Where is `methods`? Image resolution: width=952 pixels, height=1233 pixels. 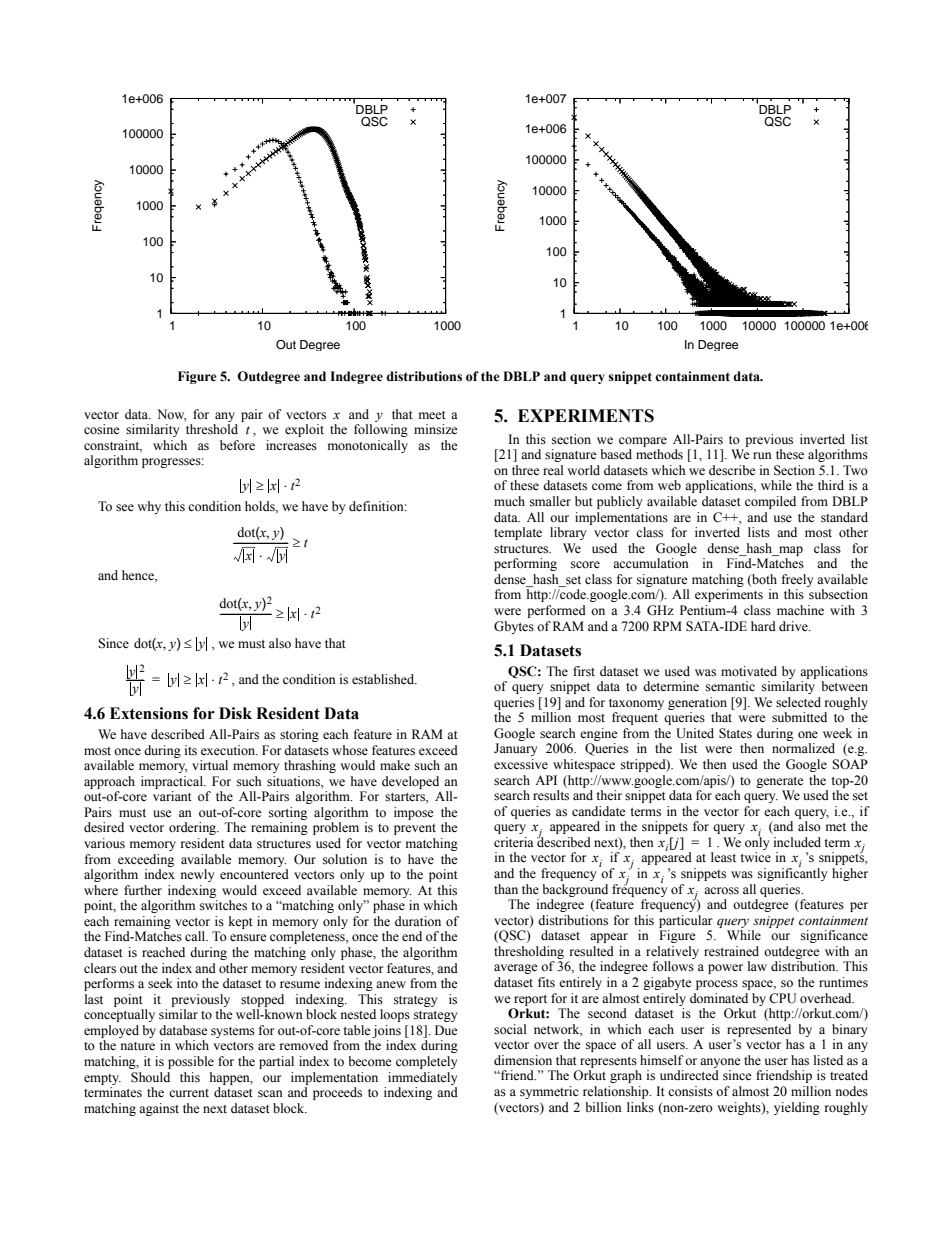 methods is located at coordinates (659, 454).
